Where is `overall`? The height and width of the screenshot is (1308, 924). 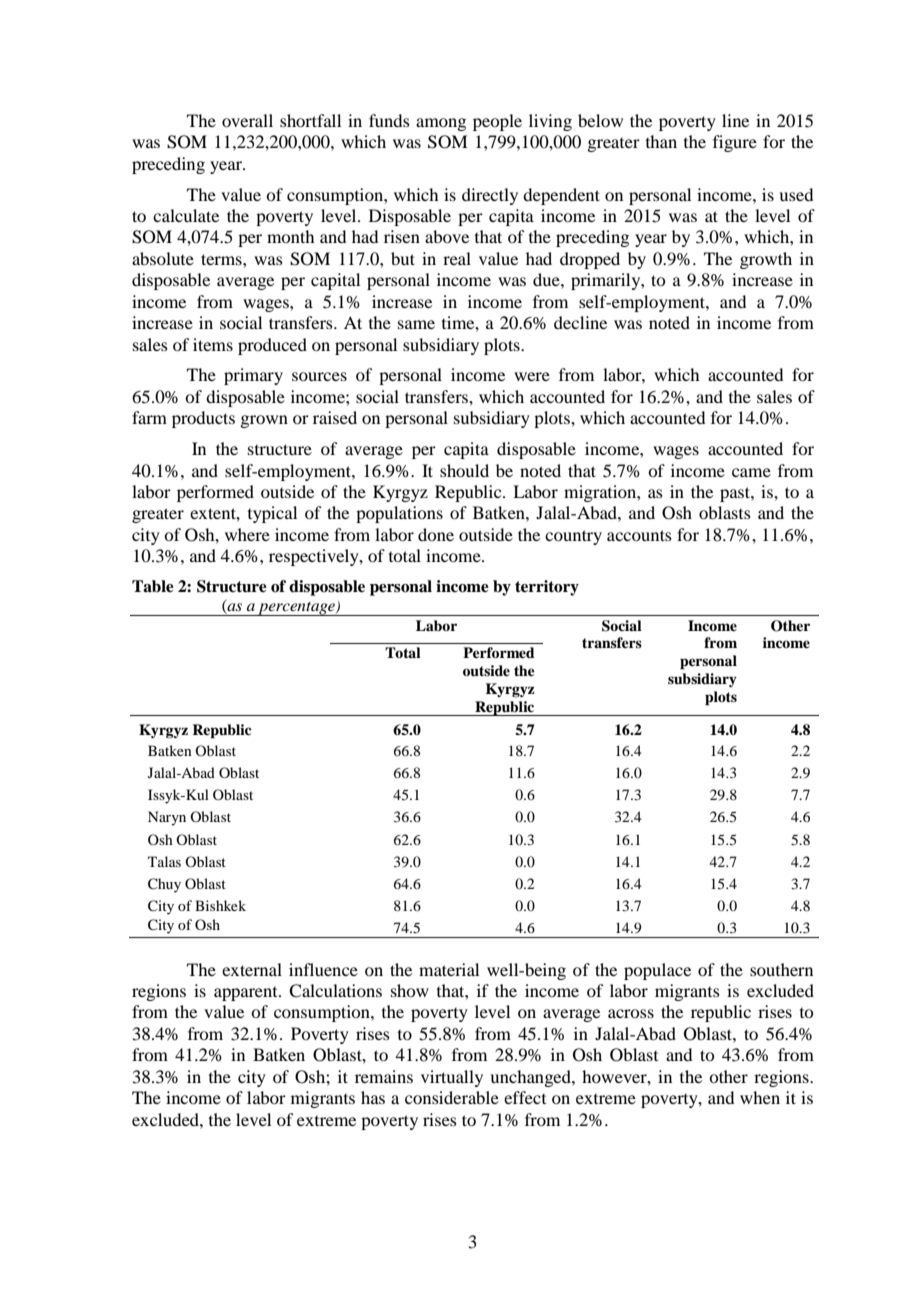
overall is located at coordinates (247, 120).
